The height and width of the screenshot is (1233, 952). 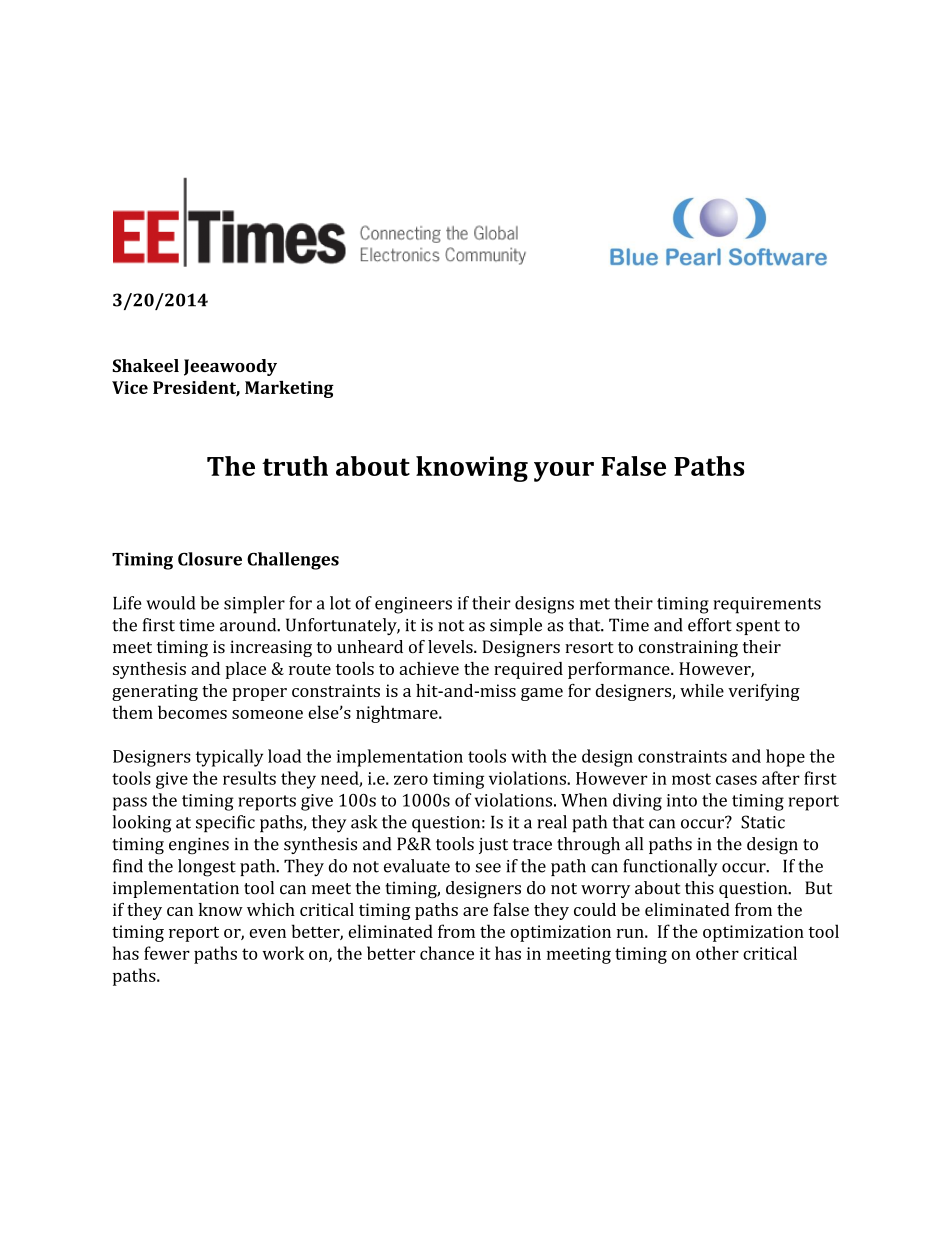 I want to click on Marketing, so click(x=289, y=389).
